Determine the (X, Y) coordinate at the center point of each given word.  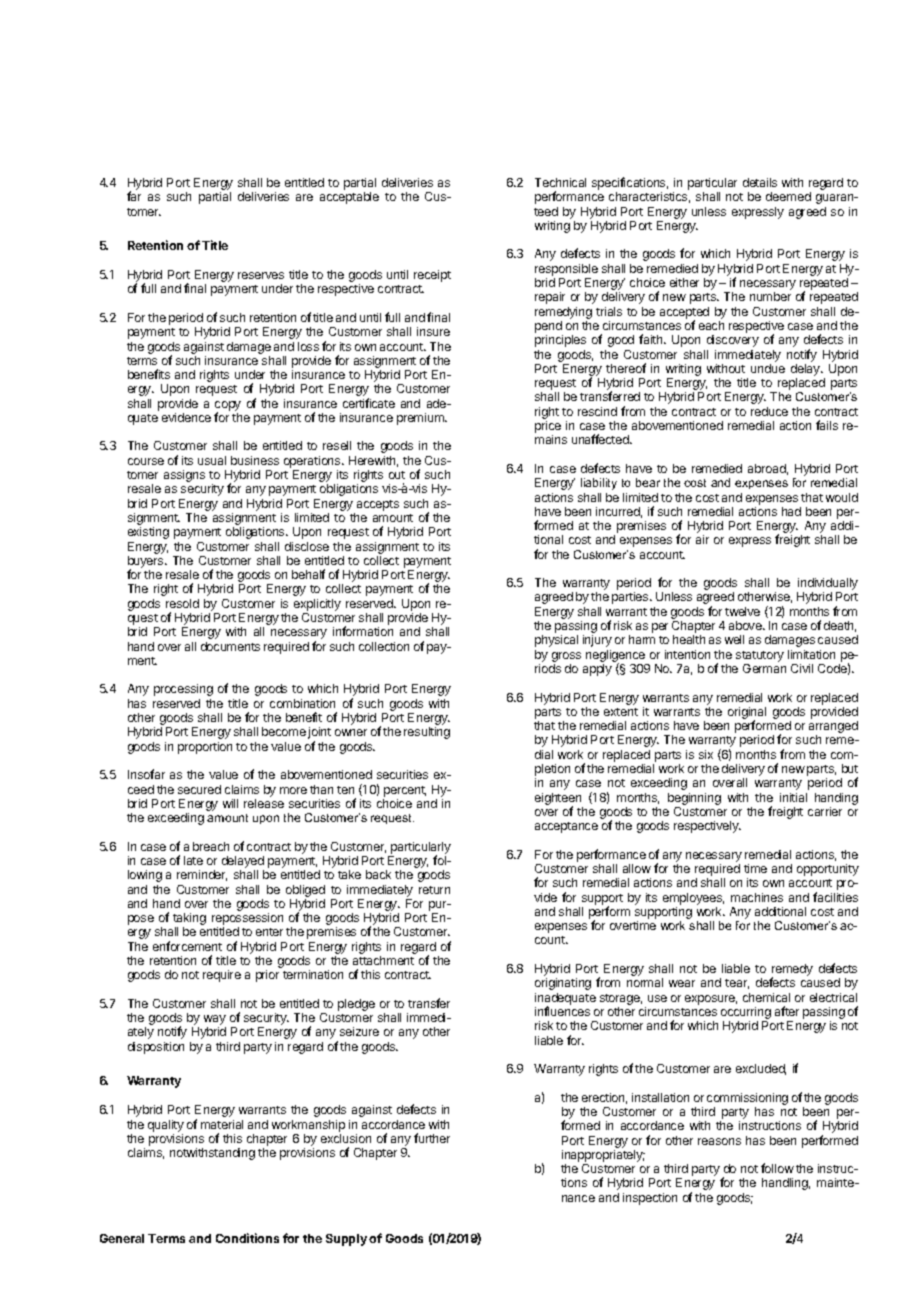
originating (563, 984)
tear (737, 984)
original (747, 714)
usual (212, 460)
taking (189, 920)
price (548, 428)
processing (183, 690)
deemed (788, 196)
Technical (560, 182)
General (122, 1238)
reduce (769, 411)
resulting (427, 733)
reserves (261, 275)
